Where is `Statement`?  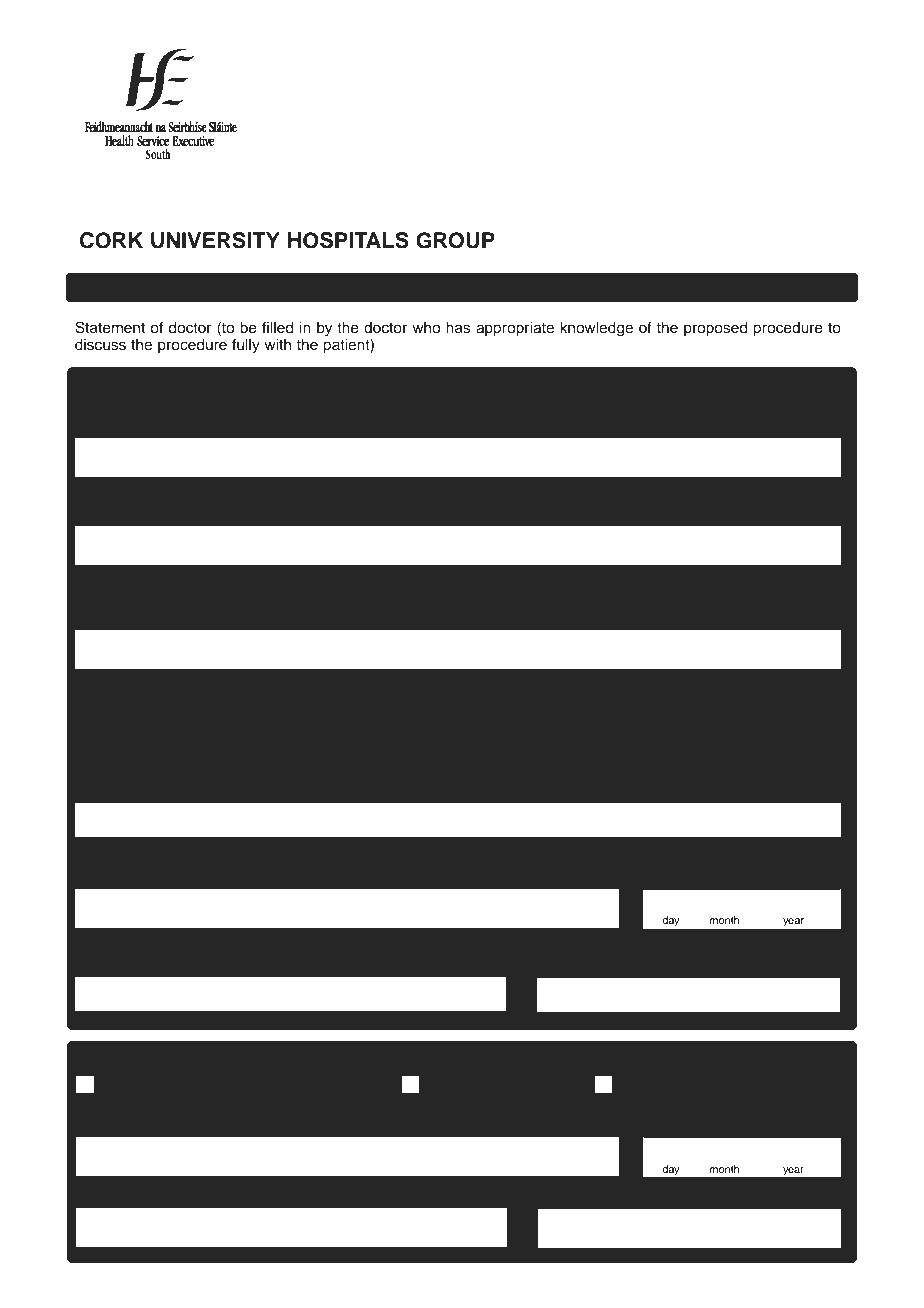 Statement is located at coordinates (110, 327).
